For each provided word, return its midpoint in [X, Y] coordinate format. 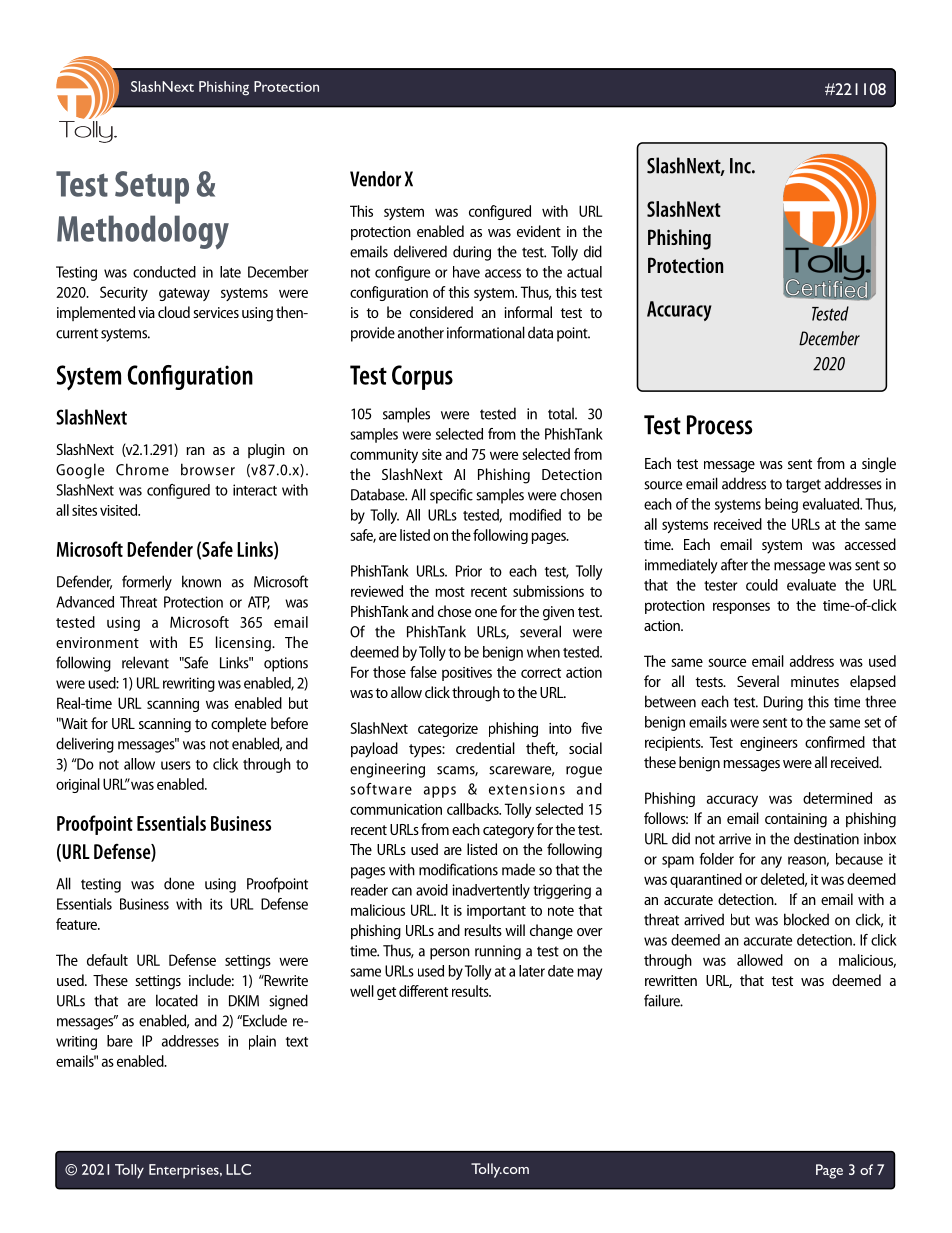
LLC [238, 1169]
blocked [806, 919]
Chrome [142, 469]
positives [467, 674]
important [496, 912]
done [179, 883]
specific [451, 496]
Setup [152, 187]
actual [584, 272]
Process [719, 425]
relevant [145, 662]
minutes [815, 681]
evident [539, 231]
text [297, 1042]
